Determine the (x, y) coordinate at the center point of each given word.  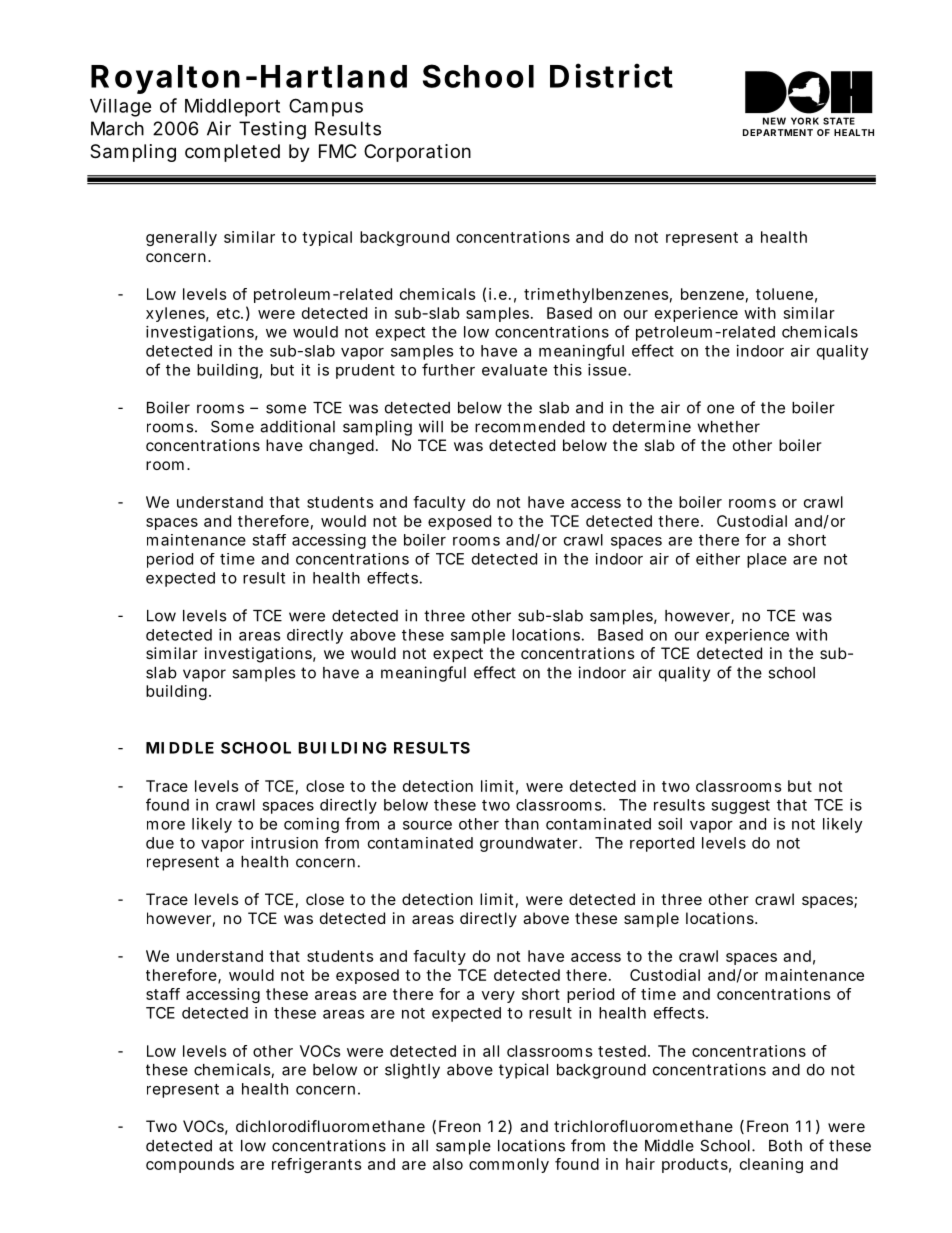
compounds (190, 1165)
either (718, 559)
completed (232, 153)
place (767, 560)
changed (341, 447)
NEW (774, 121)
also (448, 1164)
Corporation (417, 153)
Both (785, 1146)
